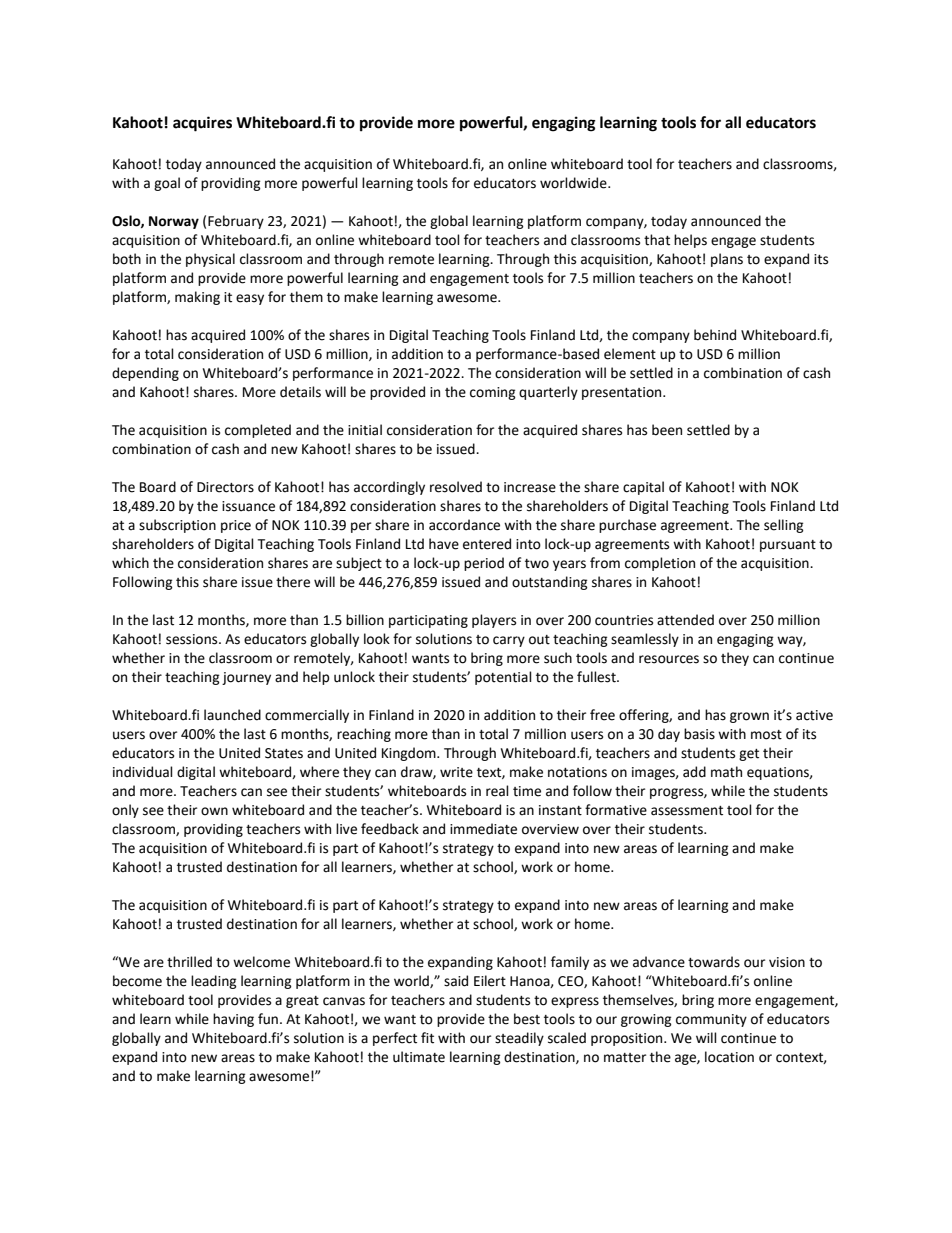  What do you see at coordinates (685, 620) in the screenshot?
I see `attended` at bounding box center [685, 620].
